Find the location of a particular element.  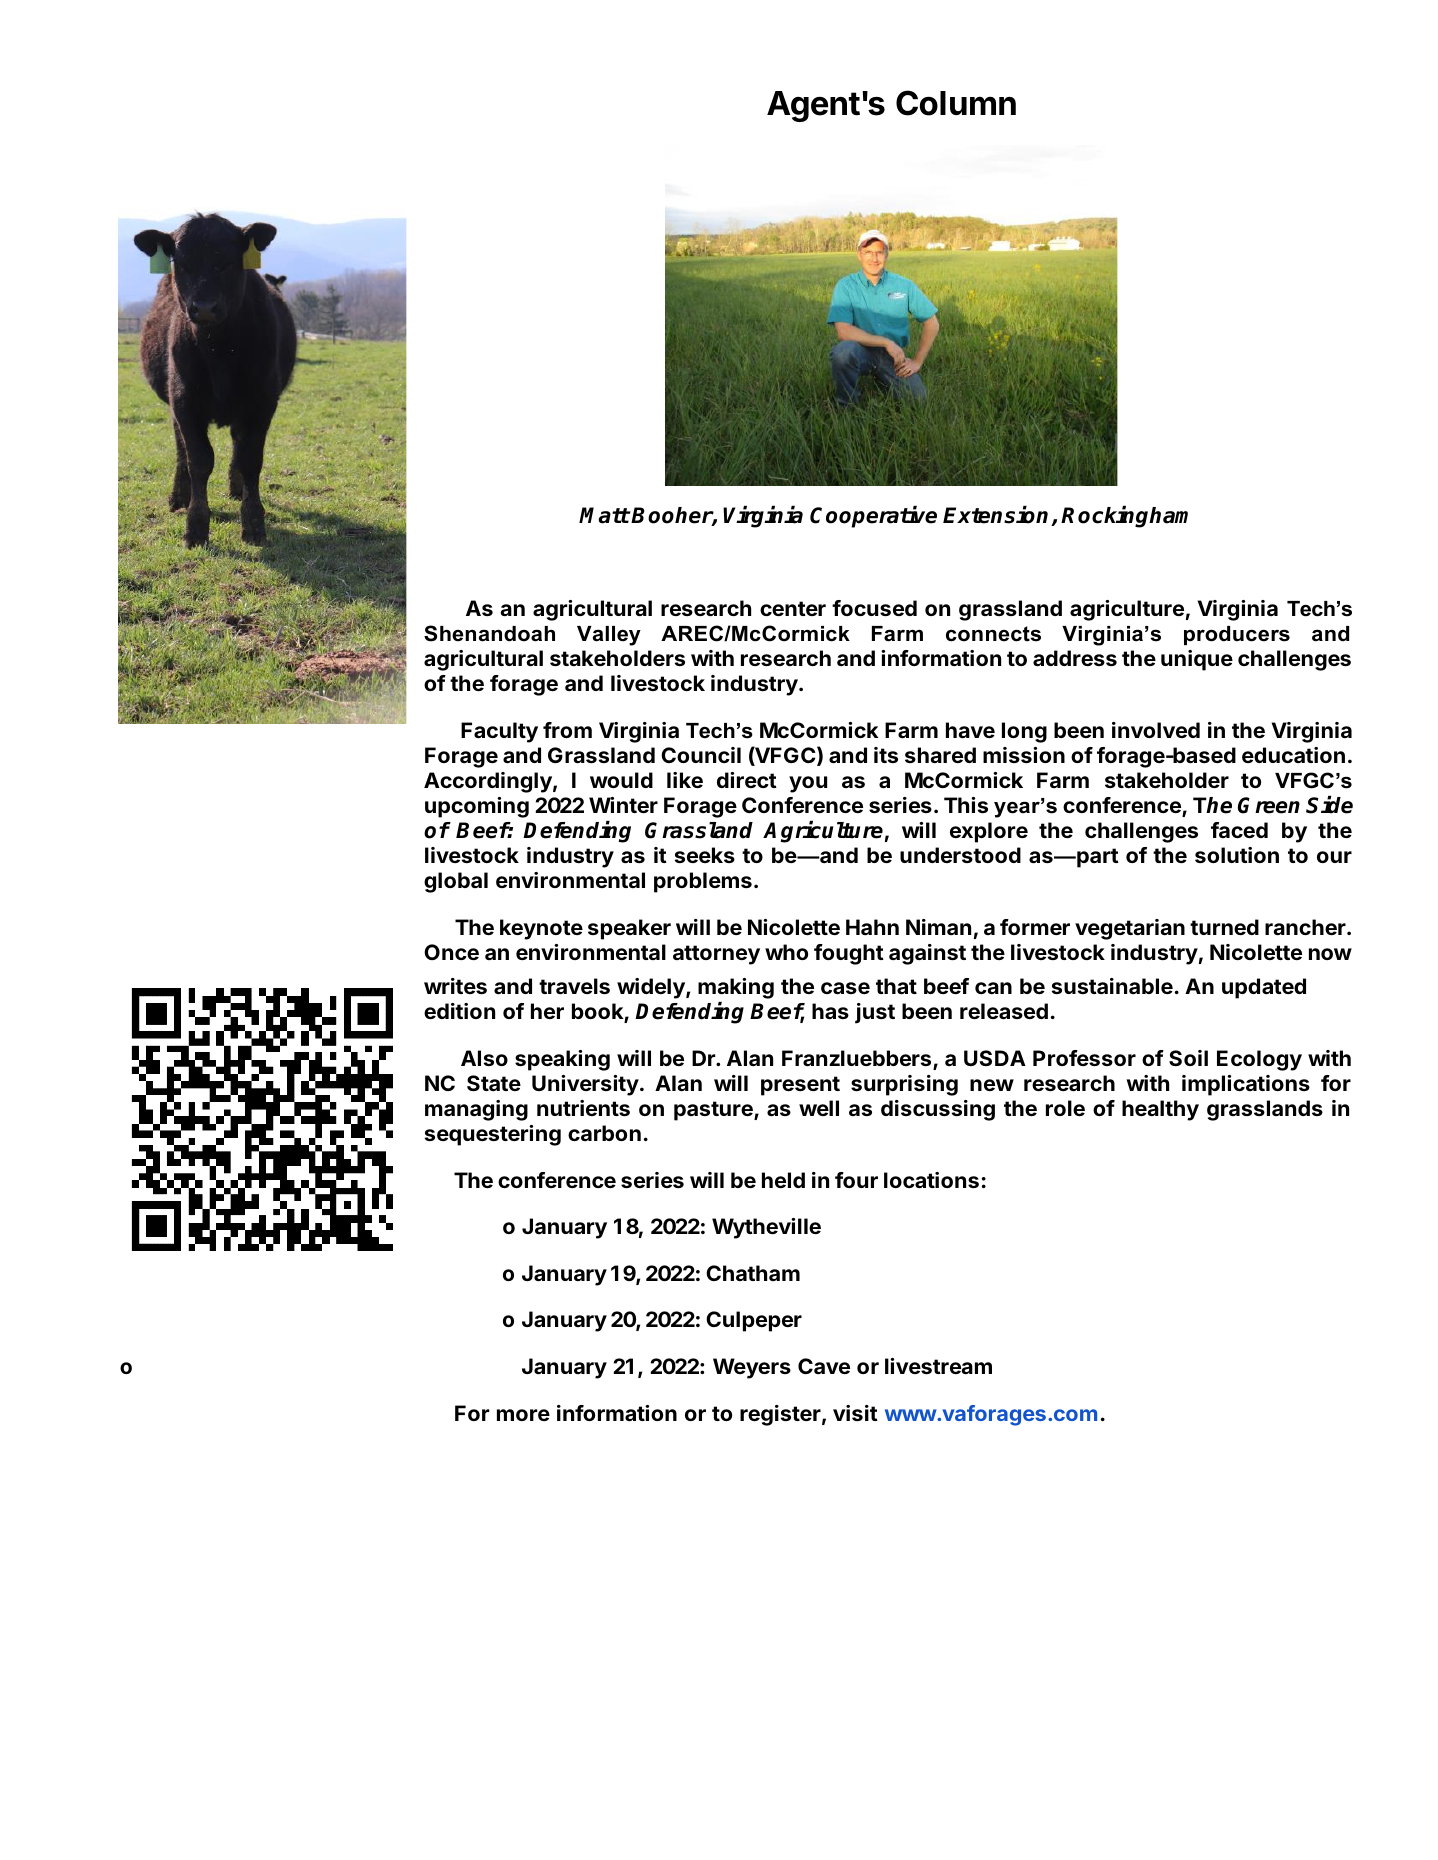

more is located at coordinates (523, 1415).
